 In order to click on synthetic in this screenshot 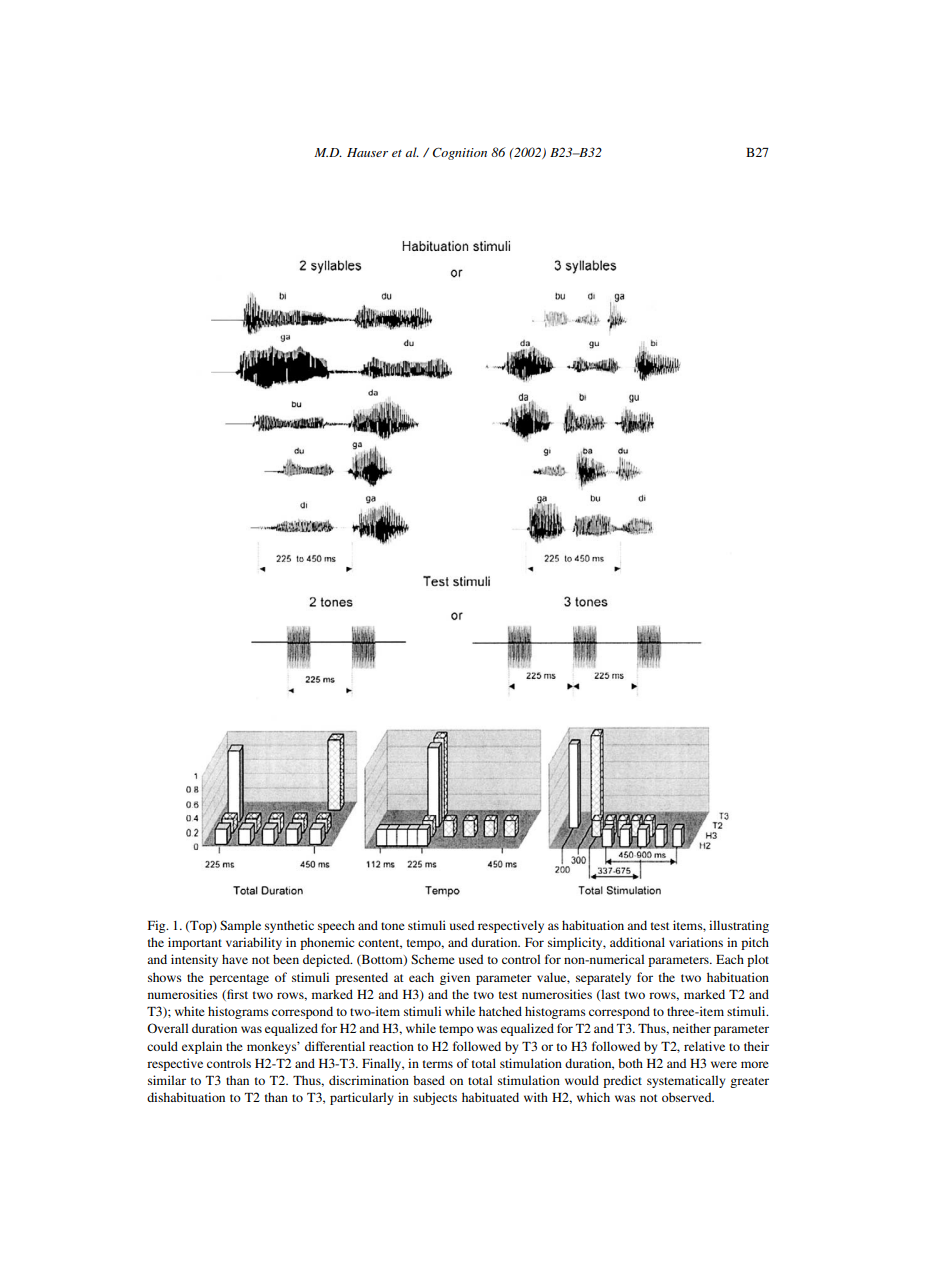, I will do `click(289, 926)`.
